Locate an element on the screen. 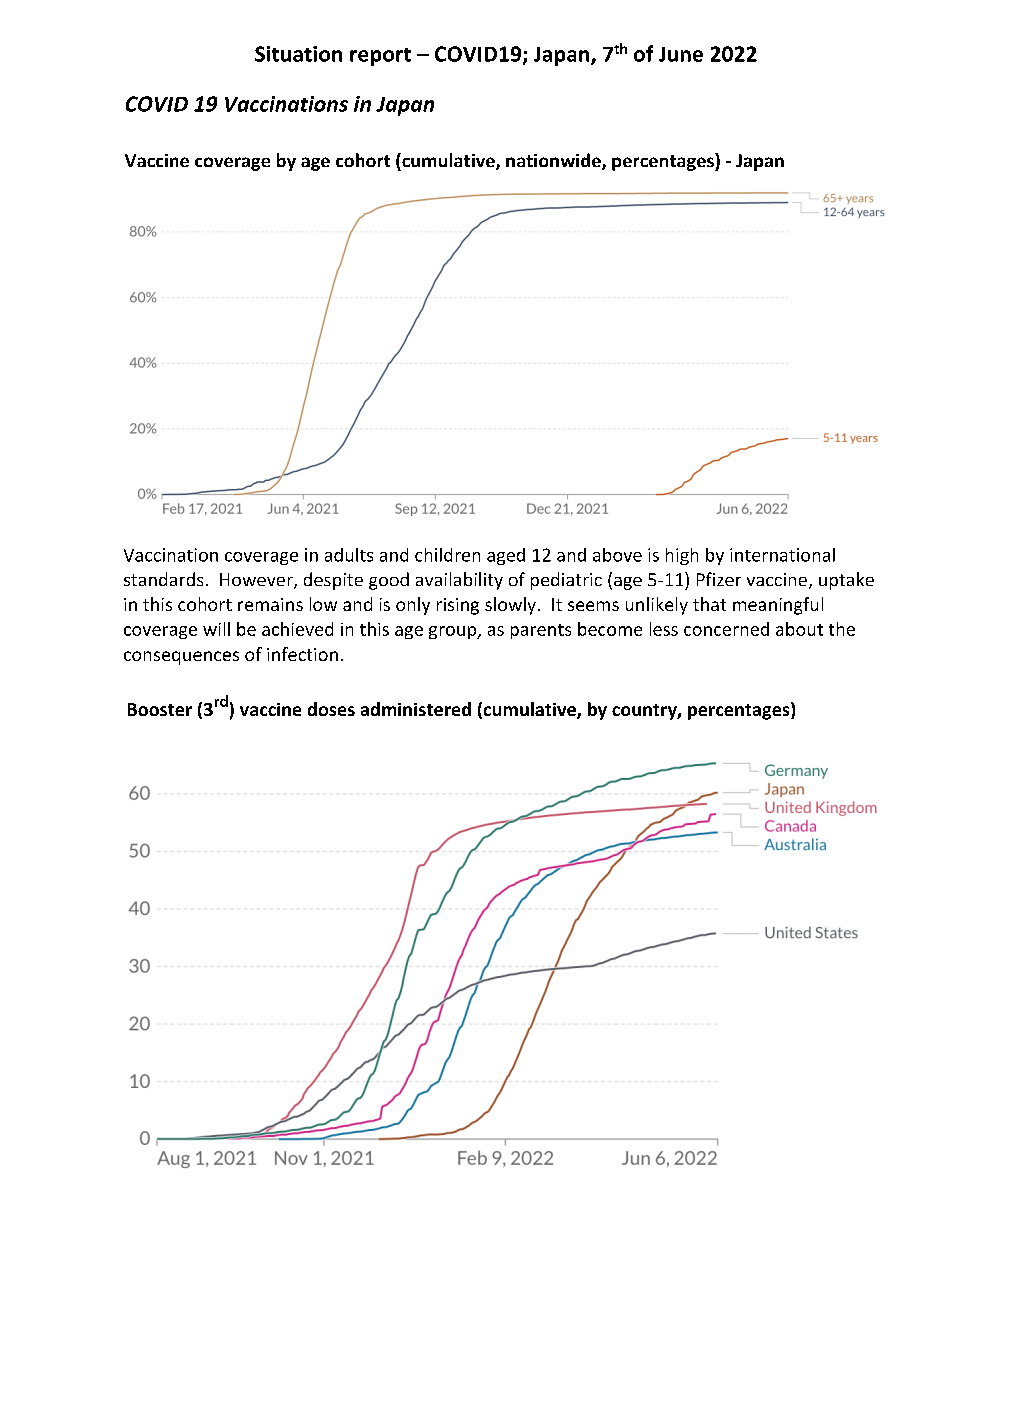 The image size is (1009, 1427). Situation is located at coordinates (298, 54).
